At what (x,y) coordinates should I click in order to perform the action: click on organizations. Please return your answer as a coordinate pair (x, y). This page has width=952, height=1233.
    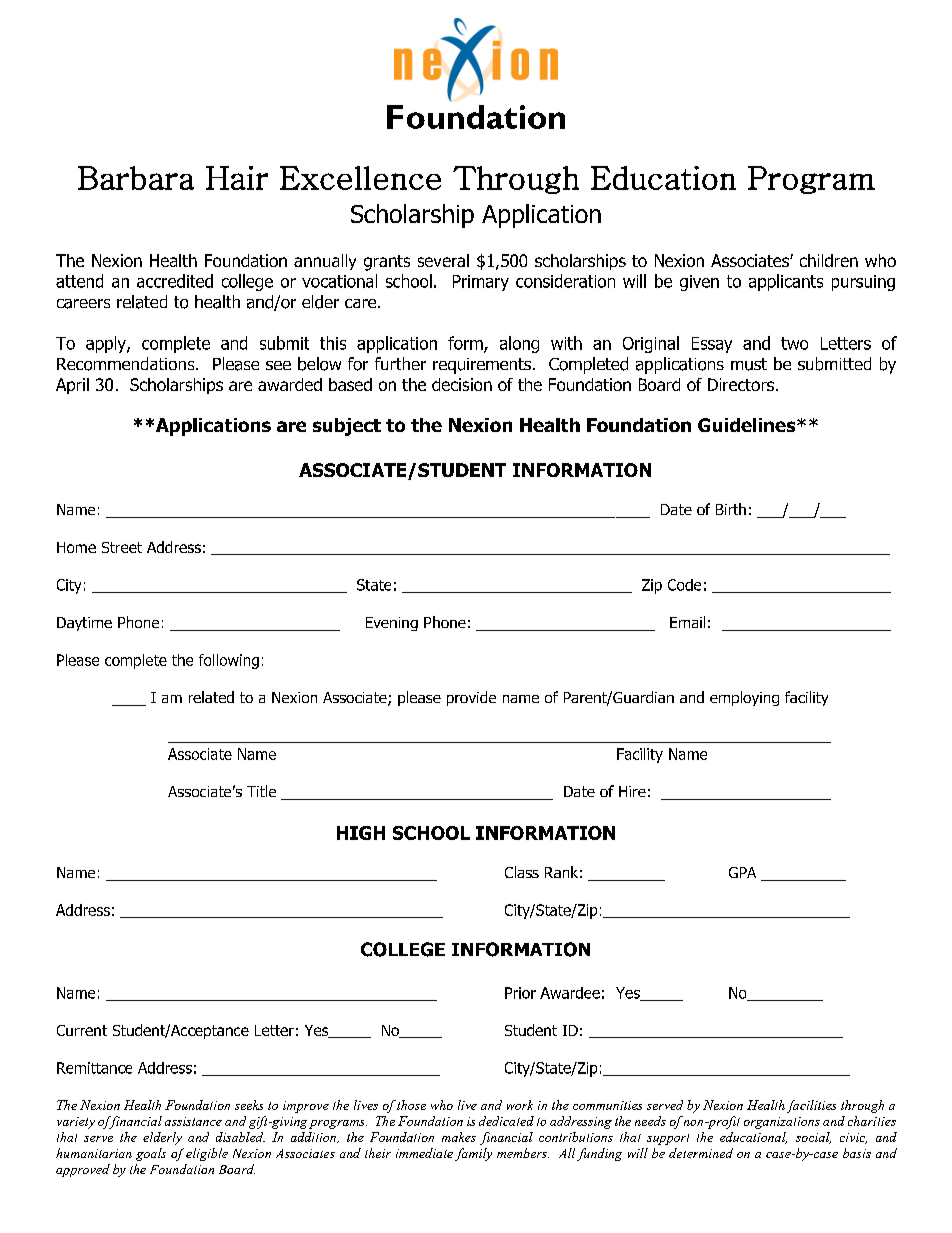
    Looking at the image, I should click on (782, 1123).
